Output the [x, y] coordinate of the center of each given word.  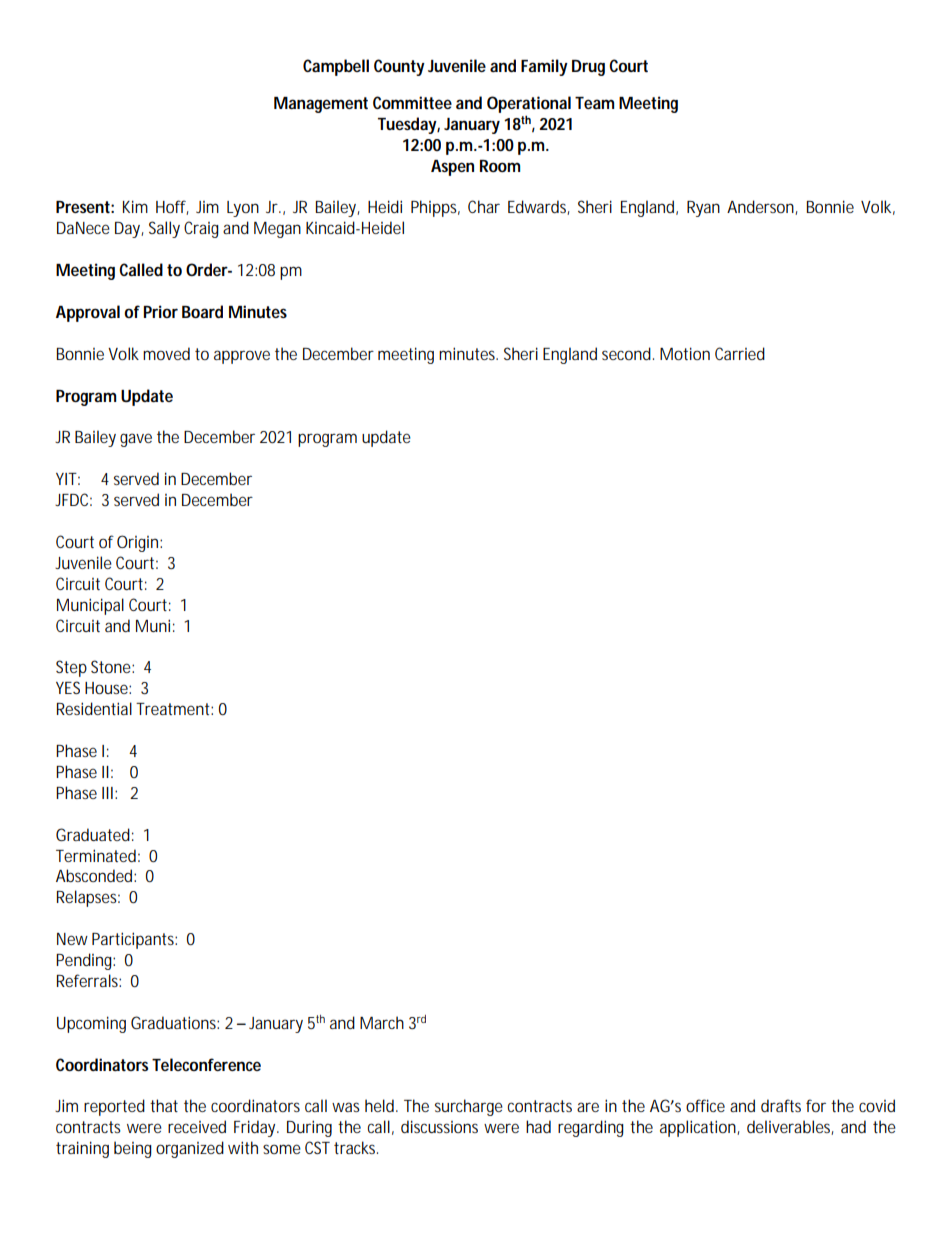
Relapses [88, 898]
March [382, 1022]
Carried [740, 353]
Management [321, 105]
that [164, 1105]
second [628, 353]
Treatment [174, 709]
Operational [529, 104]
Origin [139, 543]
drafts [781, 1105]
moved [166, 353]
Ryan [703, 209]
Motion [685, 353]
